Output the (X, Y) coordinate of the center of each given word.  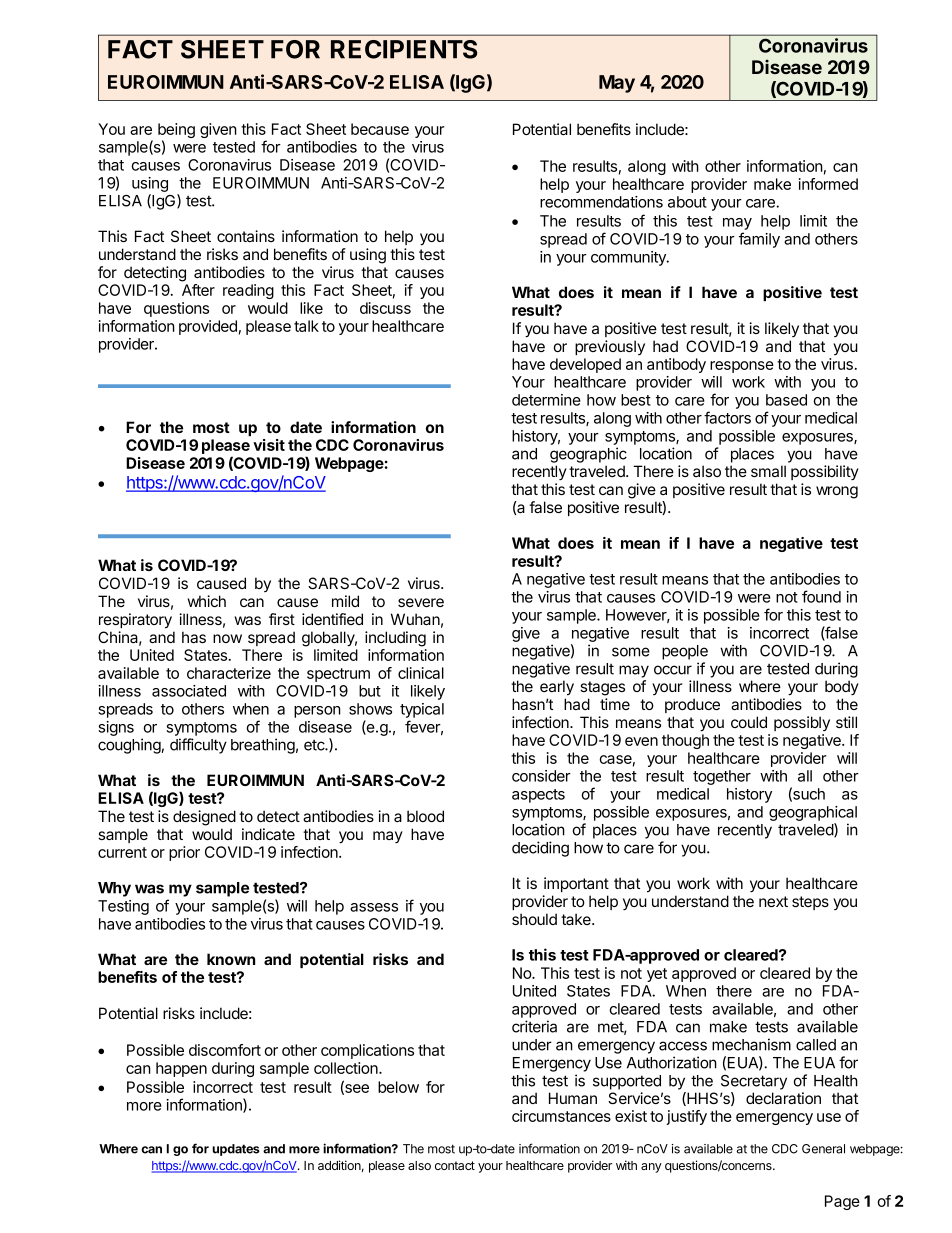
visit (269, 445)
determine (546, 400)
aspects (538, 796)
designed (204, 818)
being (176, 132)
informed (828, 184)
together (722, 777)
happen (181, 1069)
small (768, 471)
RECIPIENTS (404, 49)
